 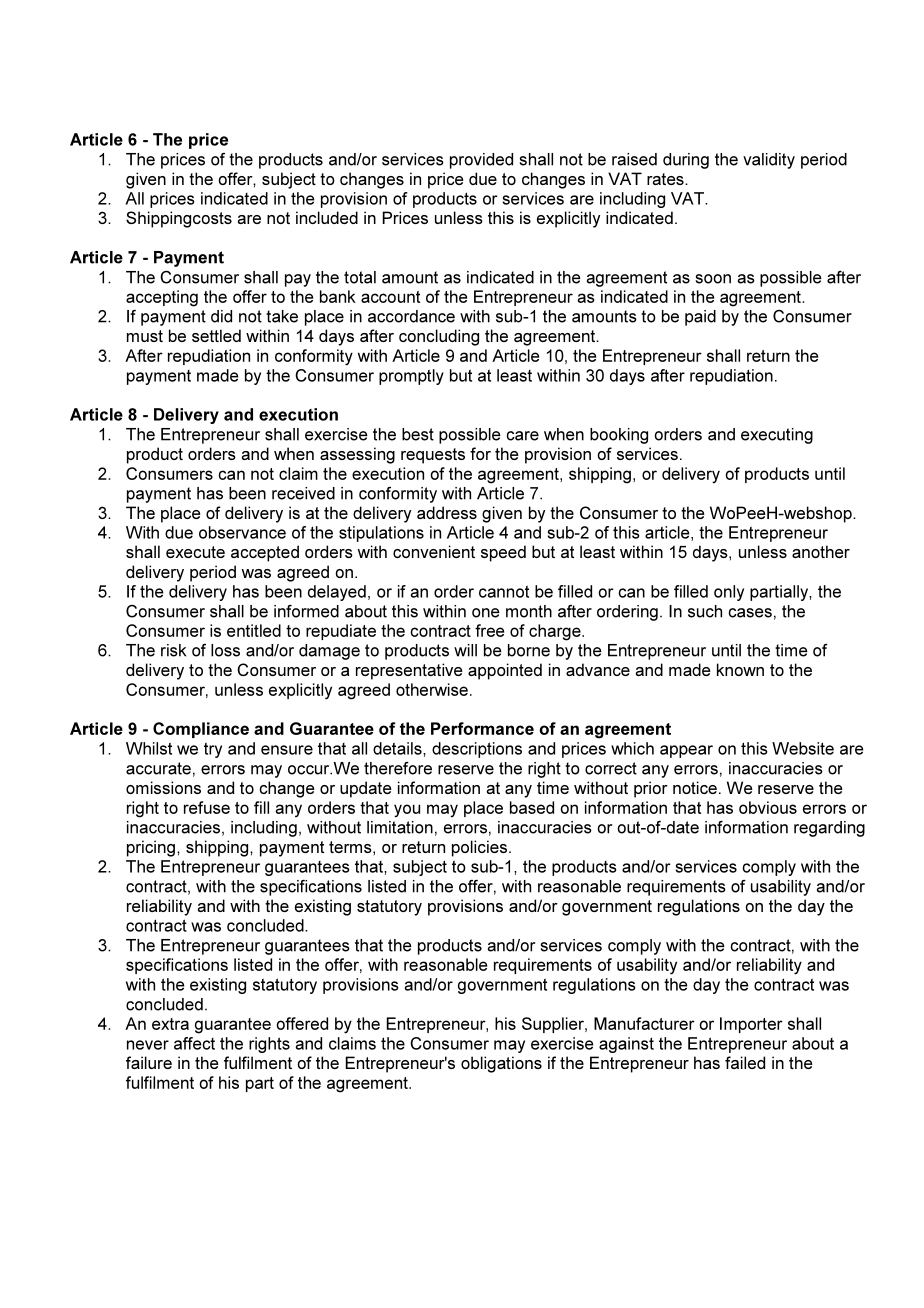 What do you see at coordinates (481, 161) in the document?
I see `provided` at bounding box center [481, 161].
